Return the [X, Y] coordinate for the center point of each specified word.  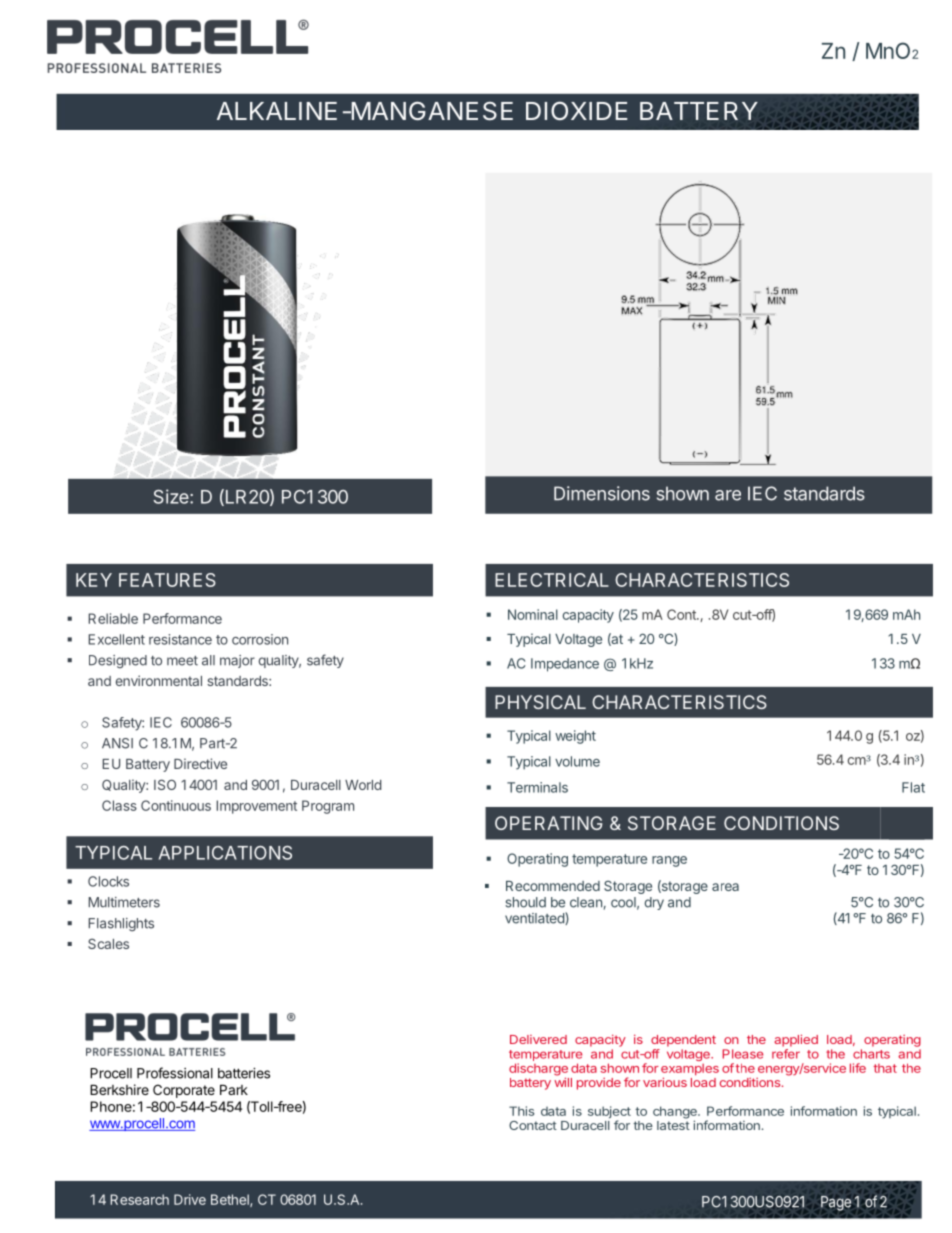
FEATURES [167, 580]
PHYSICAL [540, 702]
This [521, 1111]
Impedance [565, 665]
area [725, 887]
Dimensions [602, 493]
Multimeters [124, 902]
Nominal [533, 614]
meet [182, 661]
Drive [190, 1199]
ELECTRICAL [552, 580]
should [525, 902]
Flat [913, 787]
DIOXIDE [576, 110]
